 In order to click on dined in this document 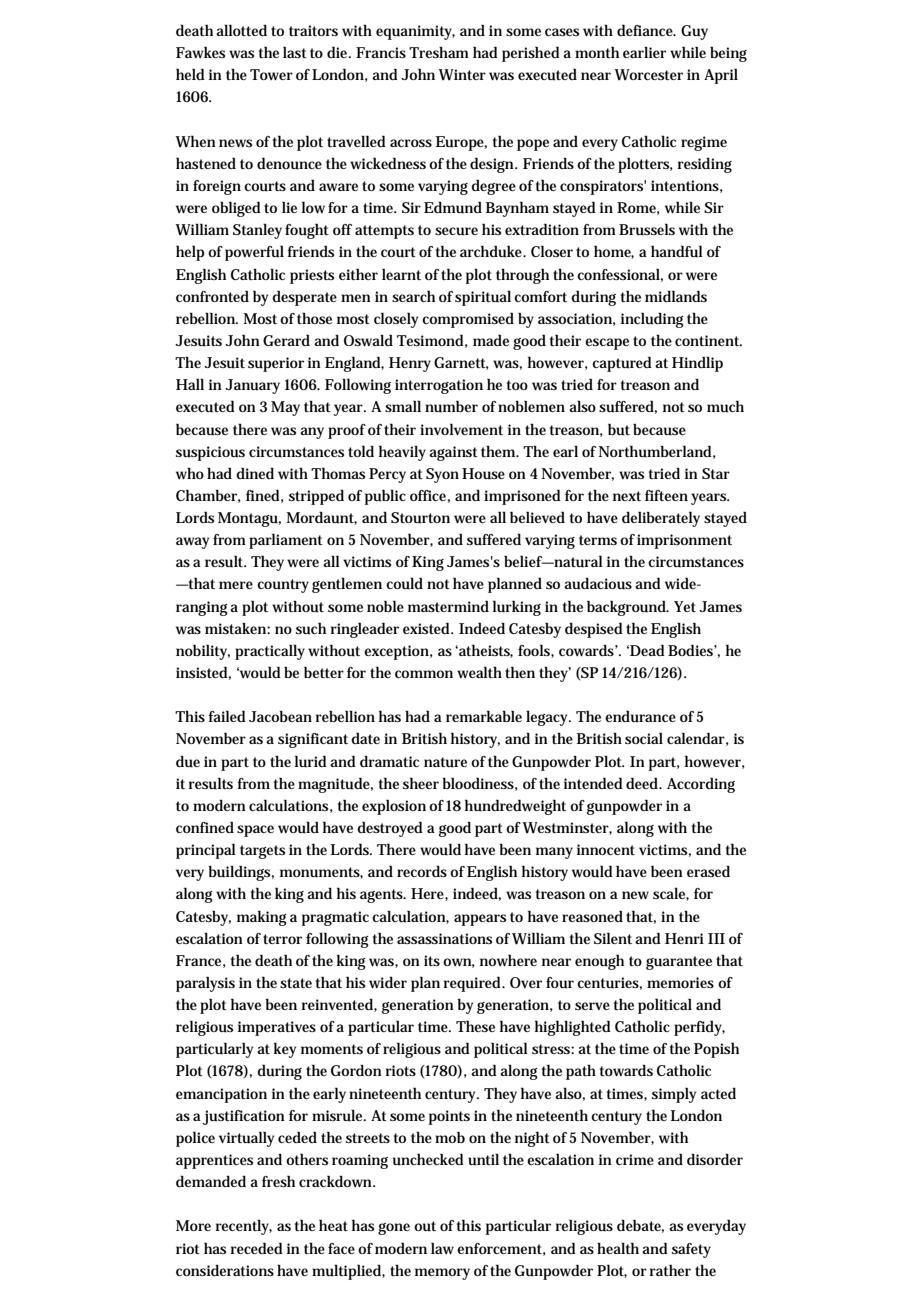, I will do `click(255, 473)`.
